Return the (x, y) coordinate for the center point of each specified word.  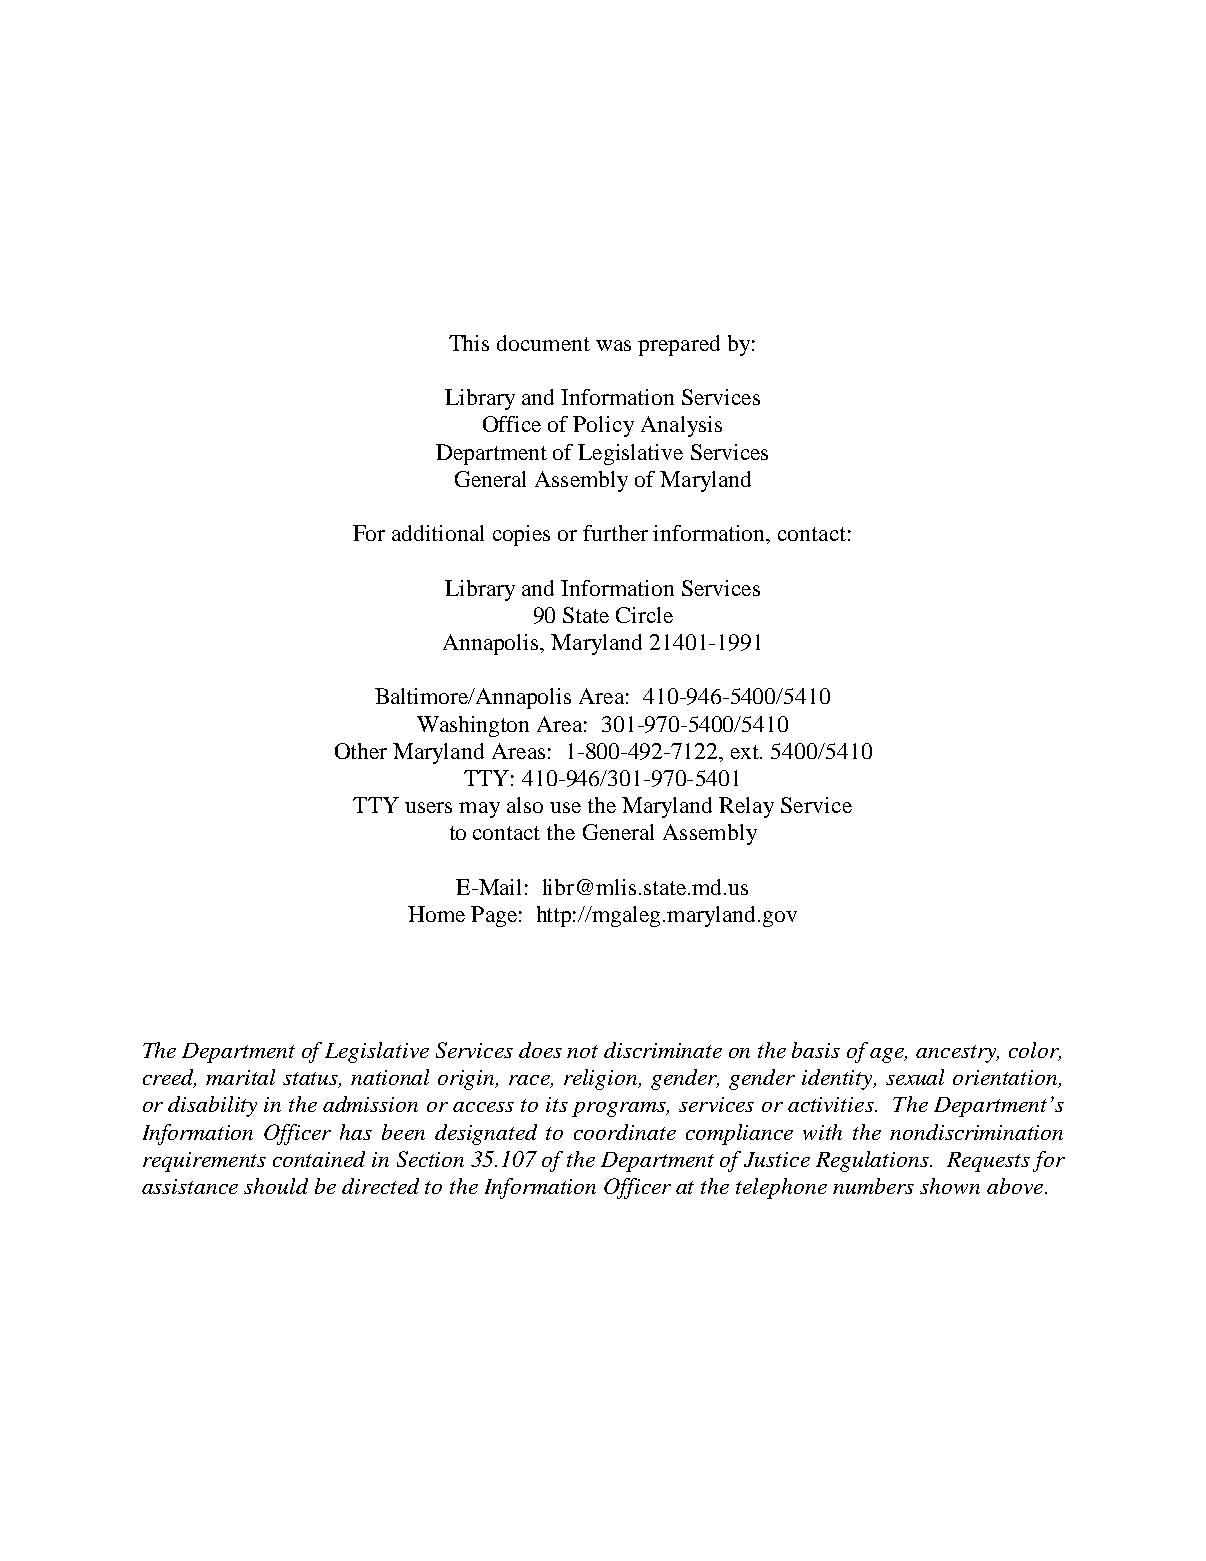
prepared (679, 345)
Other (361, 751)
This (469, 343)
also (525, 805)
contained (319, 1159)
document (543, 343)
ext (746, 752)
